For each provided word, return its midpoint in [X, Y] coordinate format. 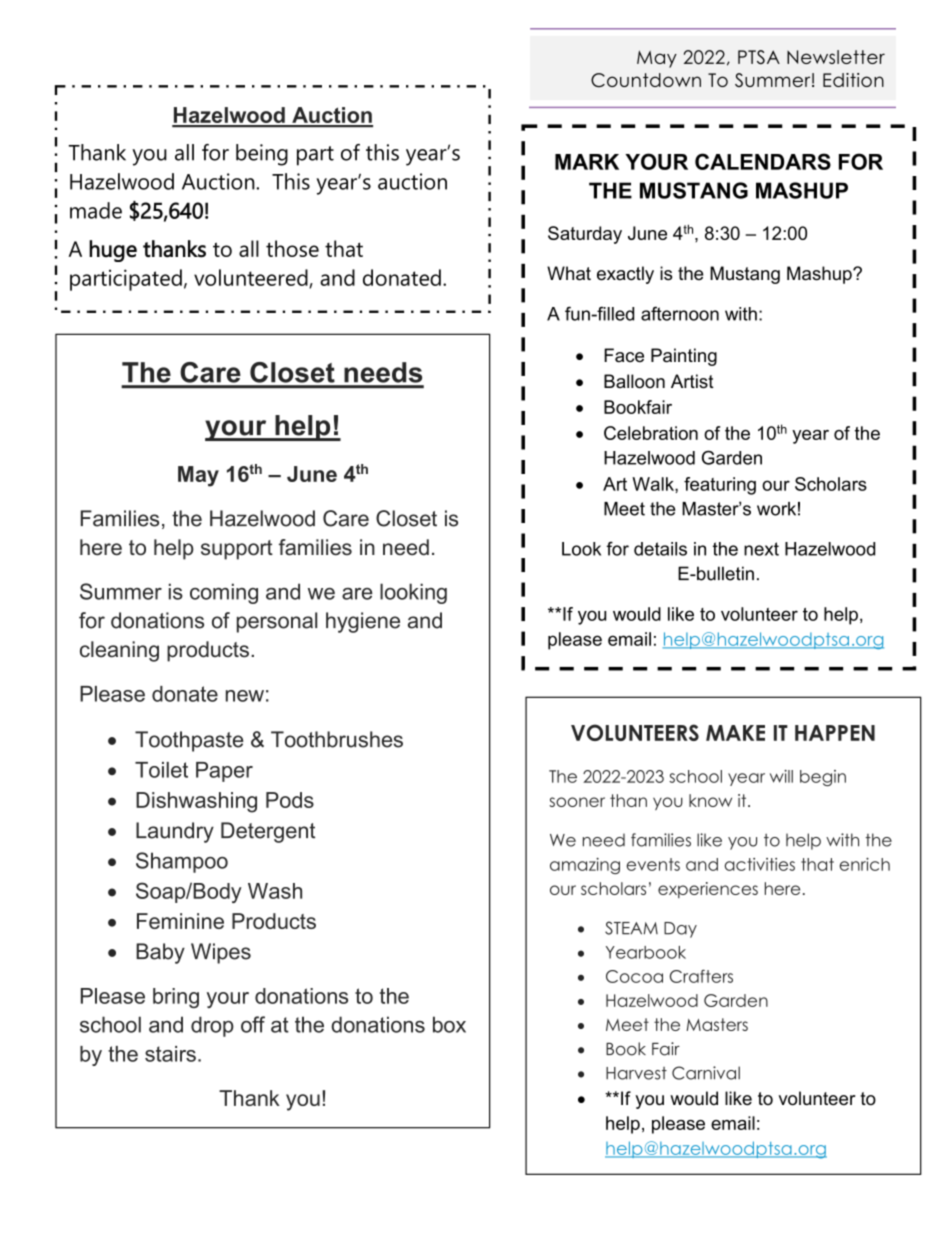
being [262, 155]
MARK [587, 162]
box [449, 1024]
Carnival [706, 1073]
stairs [170, 1054]
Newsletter [836, 57]
